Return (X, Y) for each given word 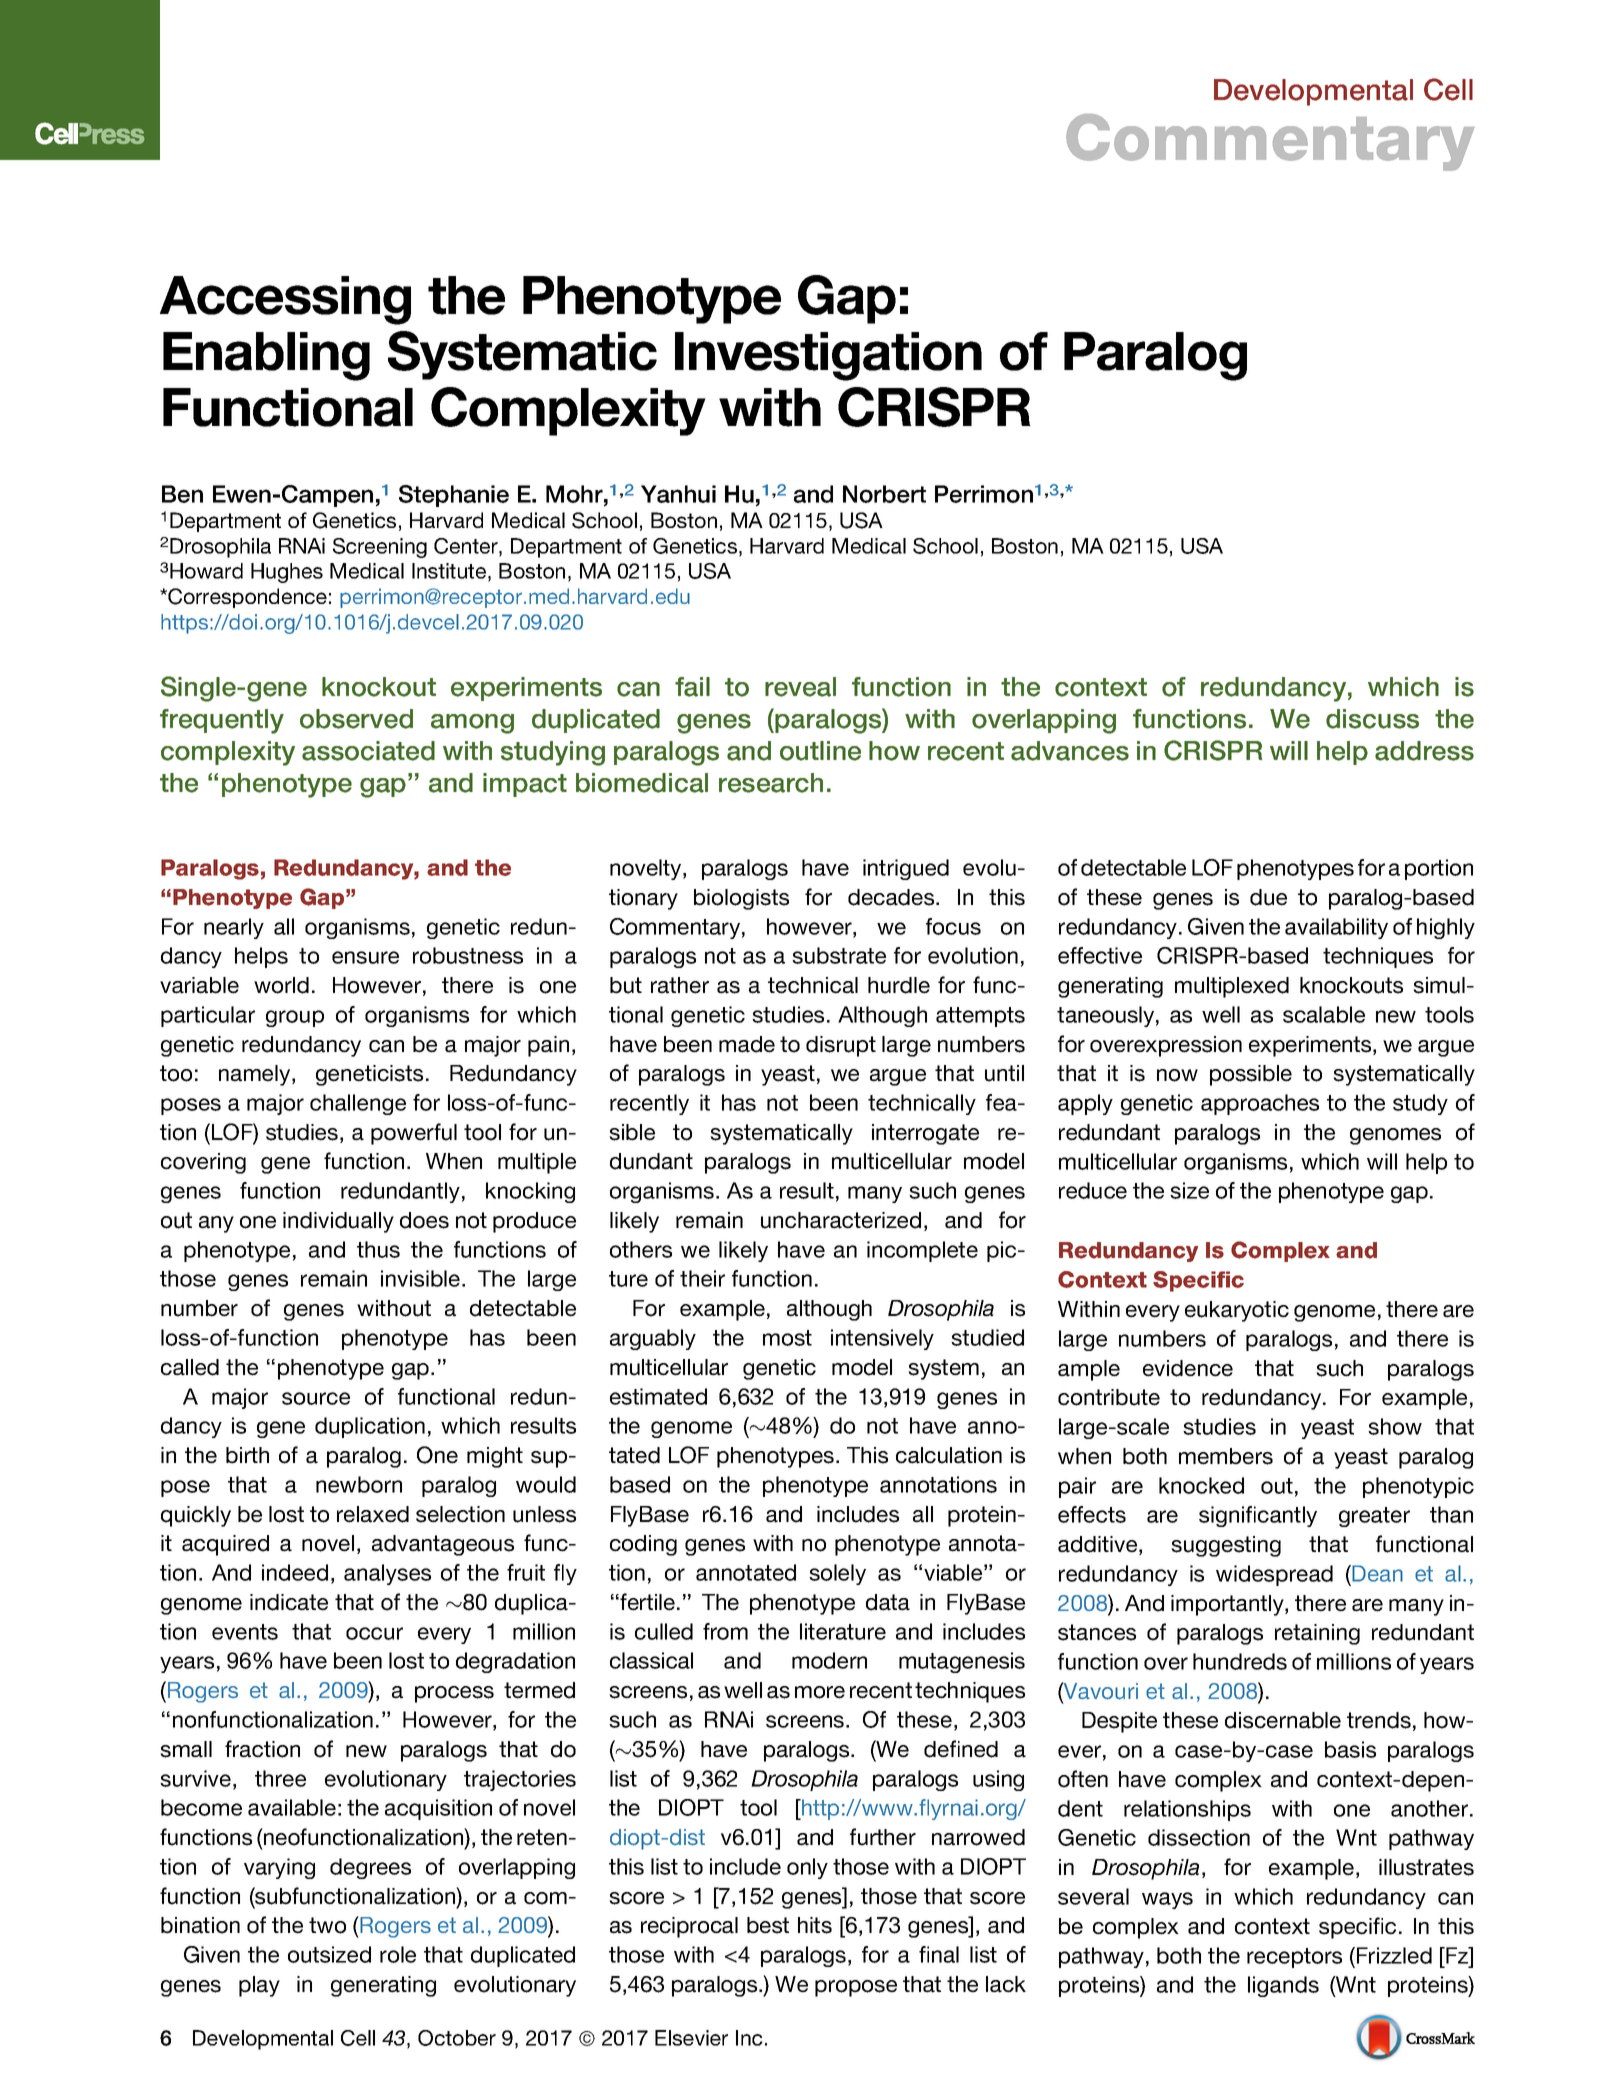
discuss (1372, 719)
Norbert (884, 494)
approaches (1260, 1104)
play (259, 1986)
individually (338, 1222)
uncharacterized (841, 1220)
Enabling (266, 356)
